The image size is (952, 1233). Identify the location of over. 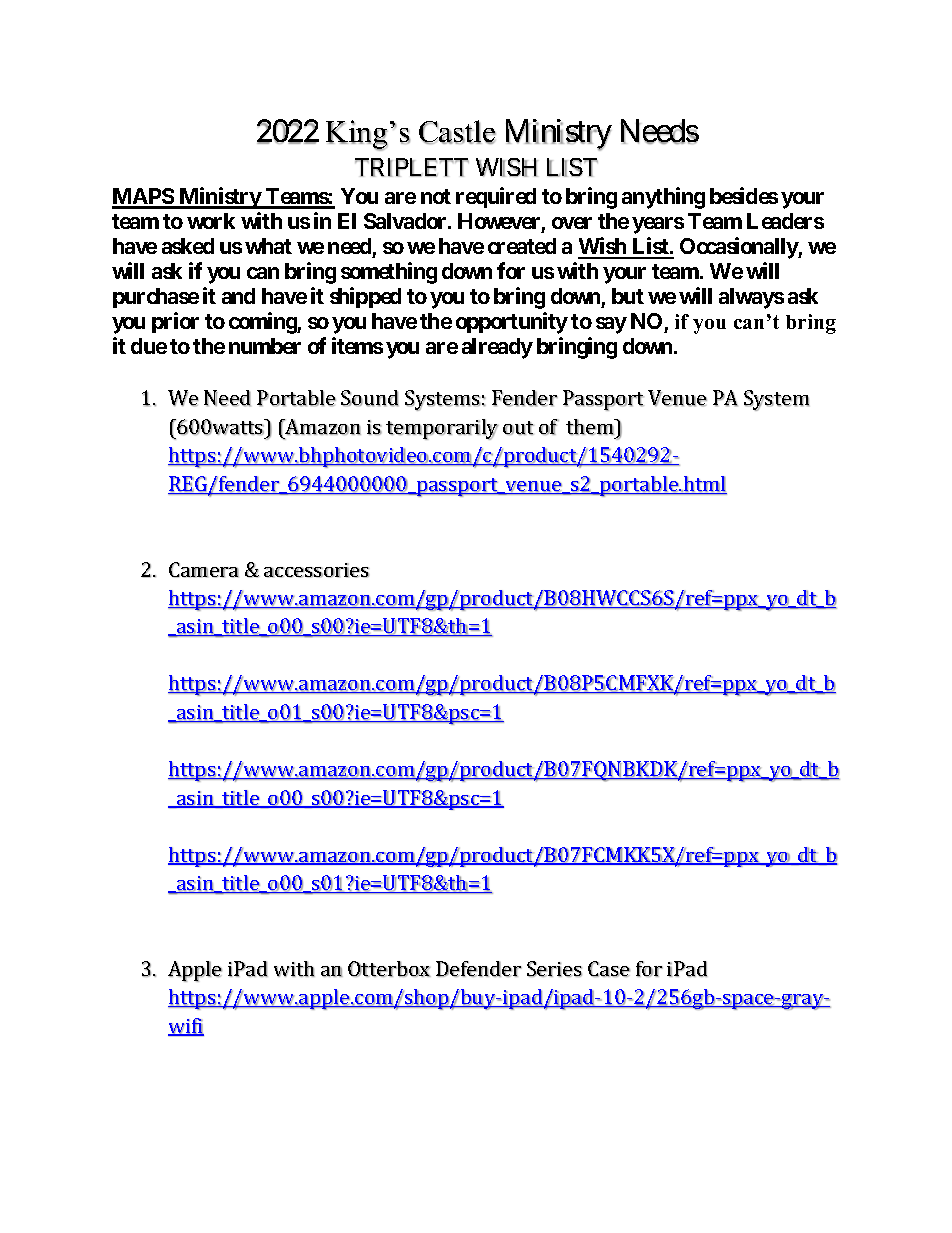
(572, 223).
